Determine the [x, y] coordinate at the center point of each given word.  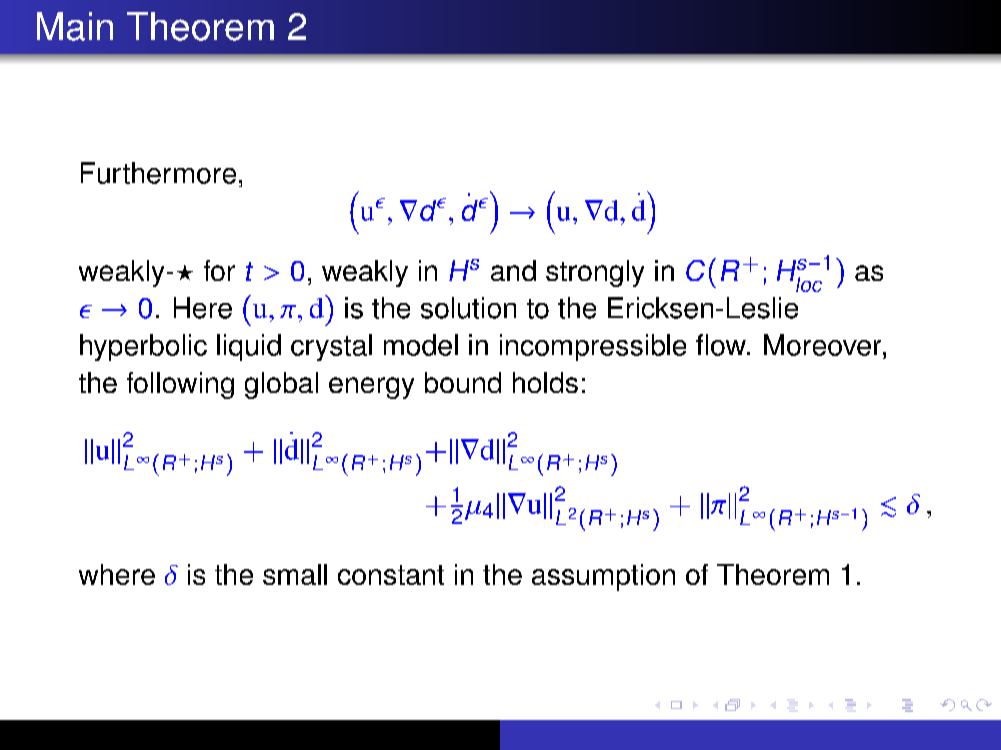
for [219, 270]
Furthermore [158, 173]
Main [75, 26]
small [295, 574]
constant [391, 575]
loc [809, 284]
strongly [595, 273]
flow [722, 345]
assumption [603, 577]
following [180, 385]
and [513, 270]
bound [463, 382]
